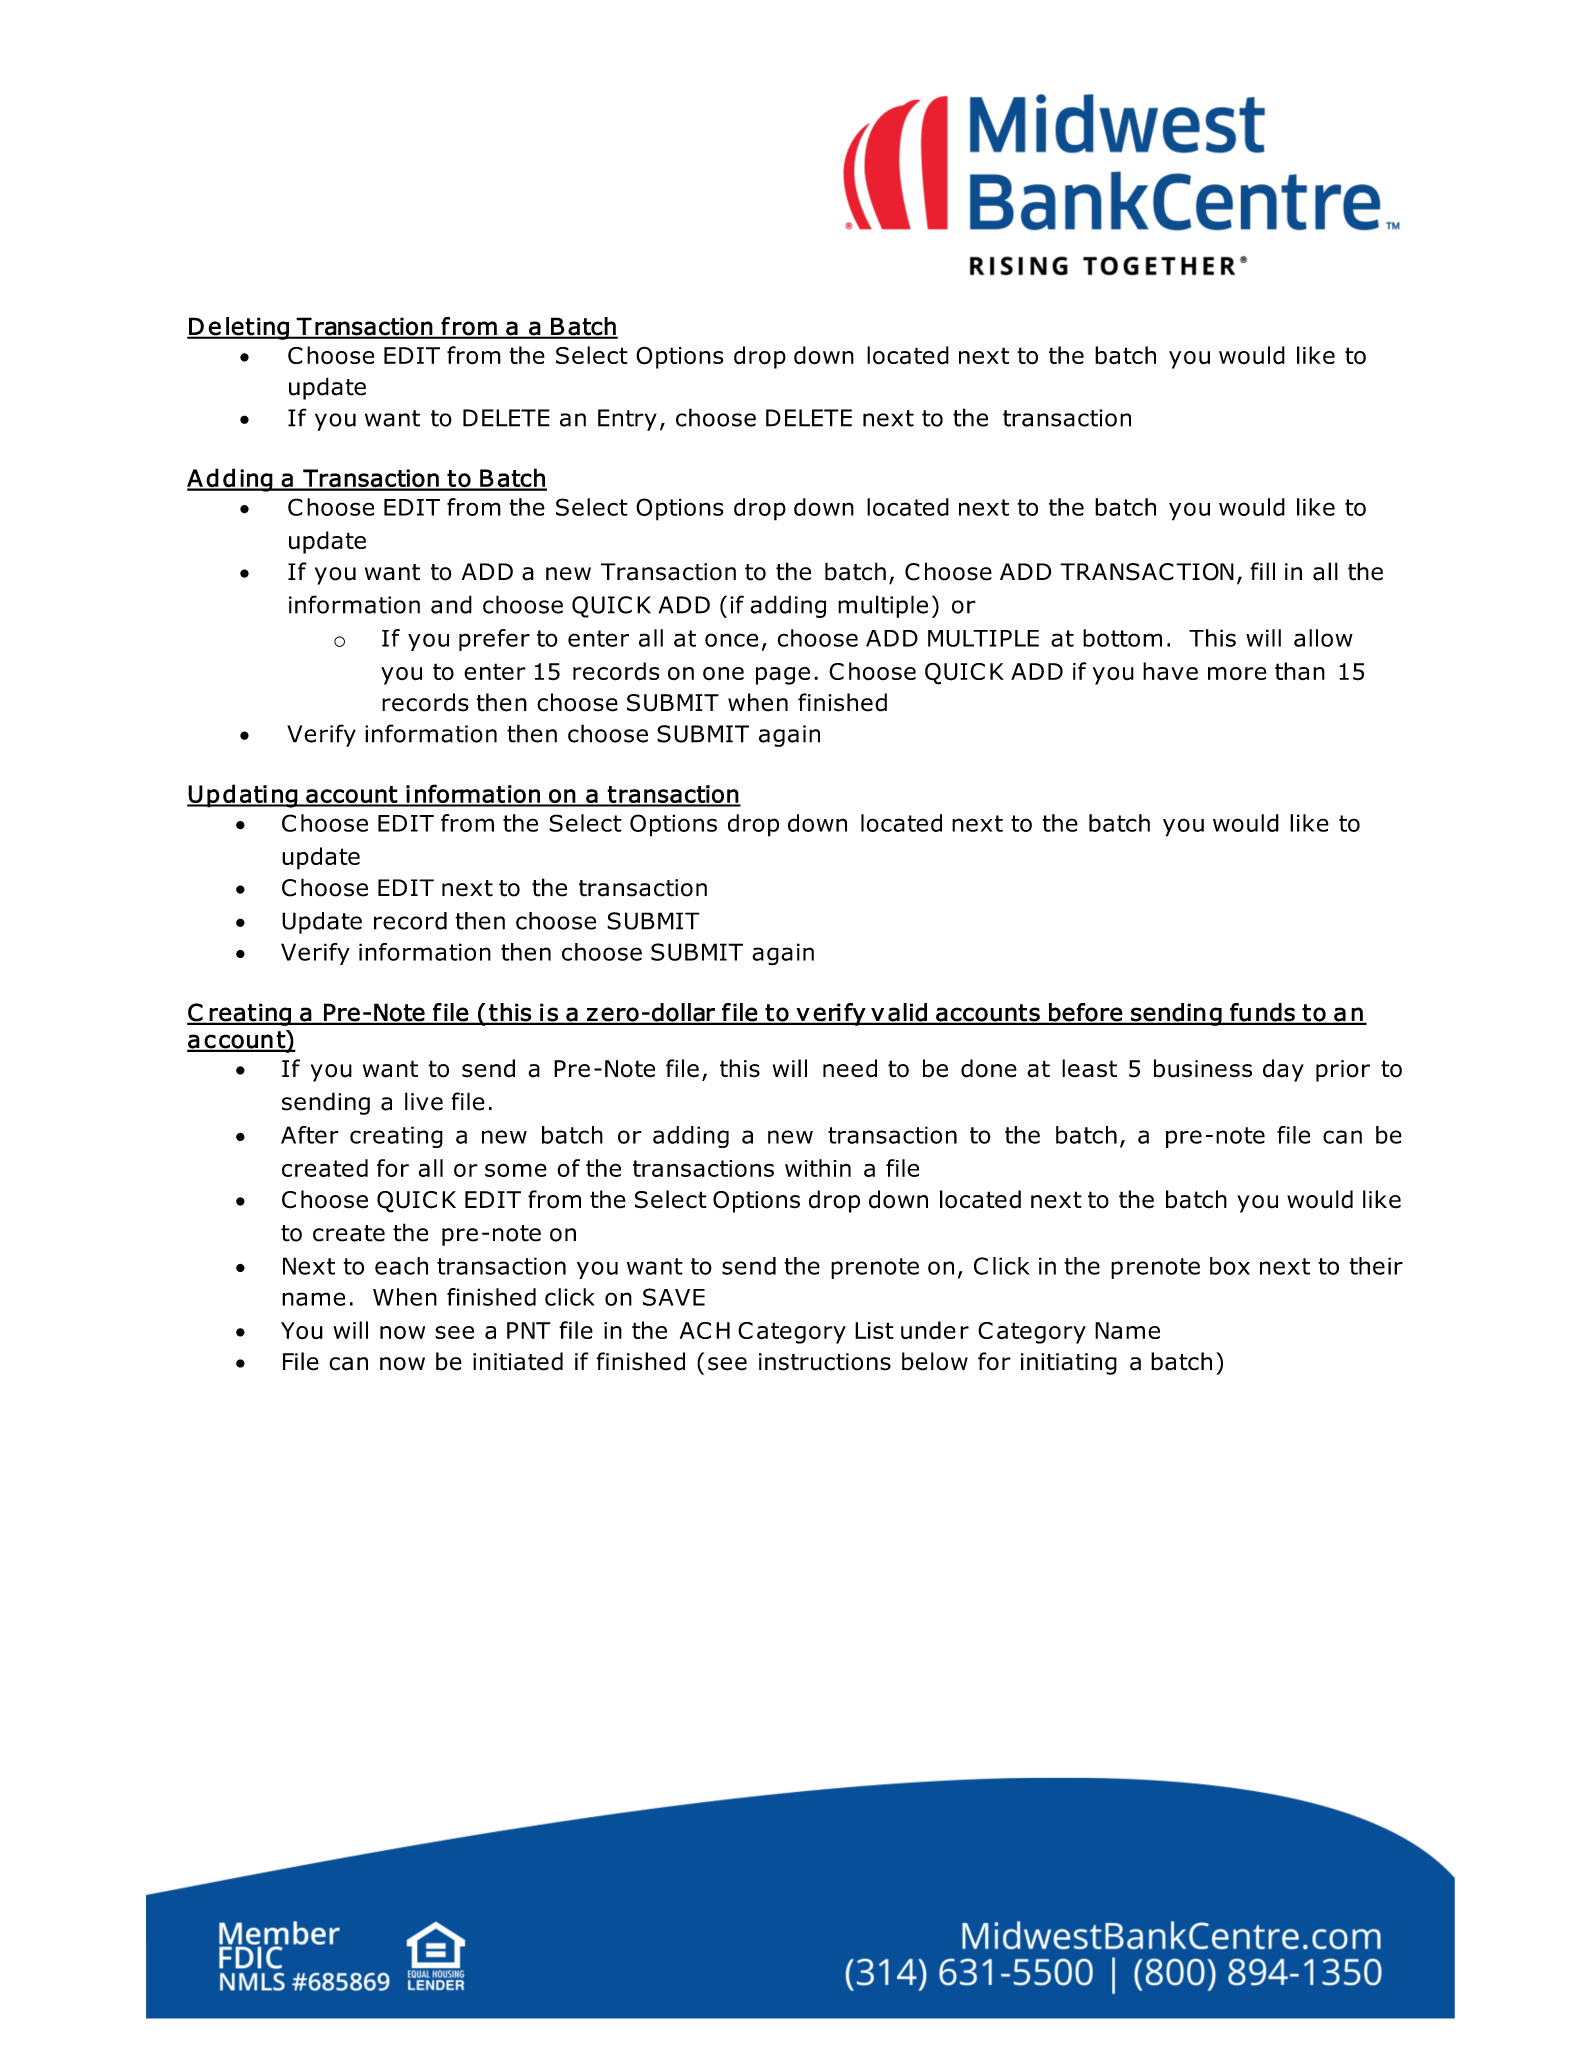  Describe the element at coordinates (818, 1168) in the document. I see `within` at that location.
